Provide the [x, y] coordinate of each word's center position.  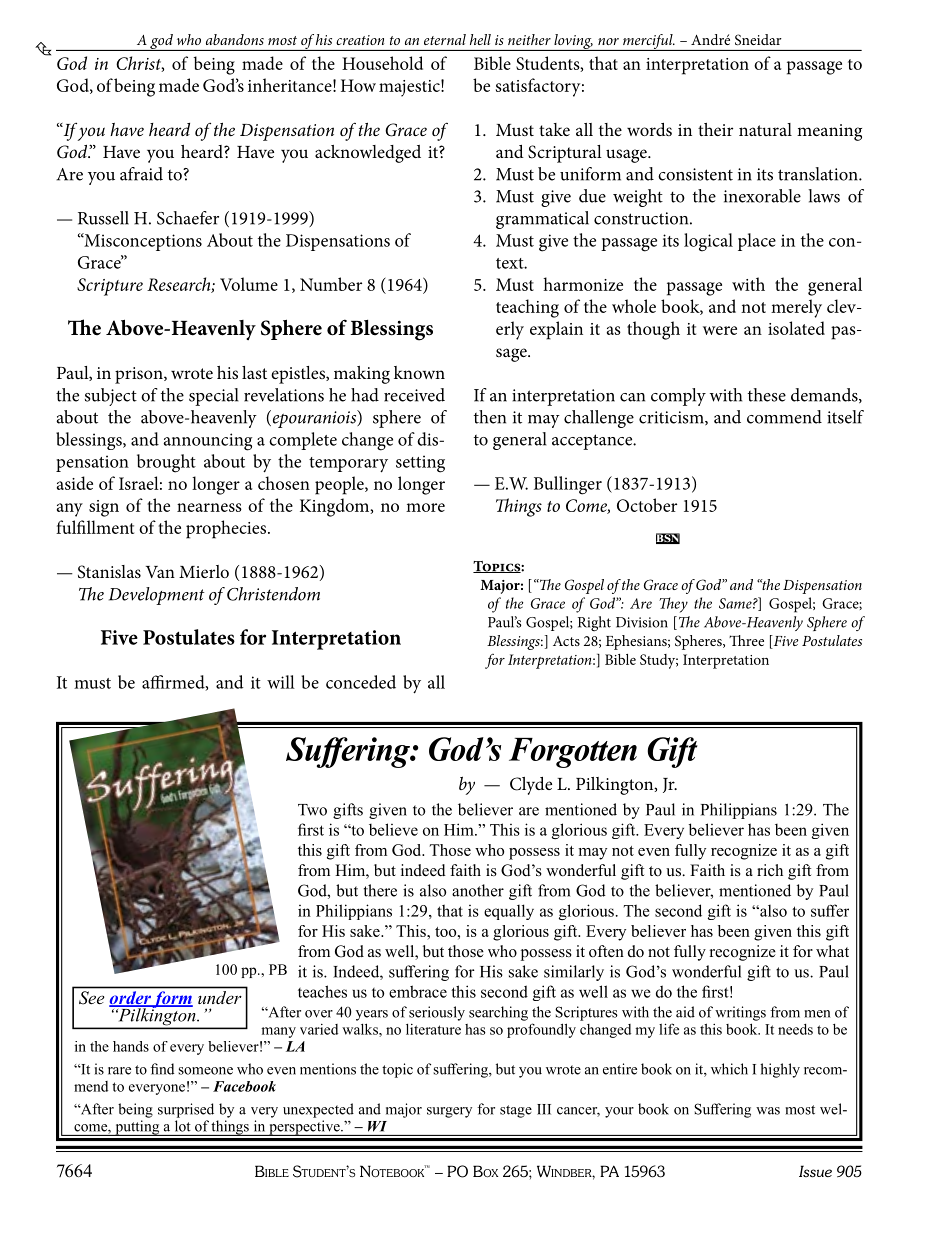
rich [770, 870]
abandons [235, 39]
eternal [445, 39]
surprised [186, 1110]
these [767, 395]
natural [765, 129]
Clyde [531, 786]
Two [312, 810]
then [490, 417]
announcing [207, 442]
